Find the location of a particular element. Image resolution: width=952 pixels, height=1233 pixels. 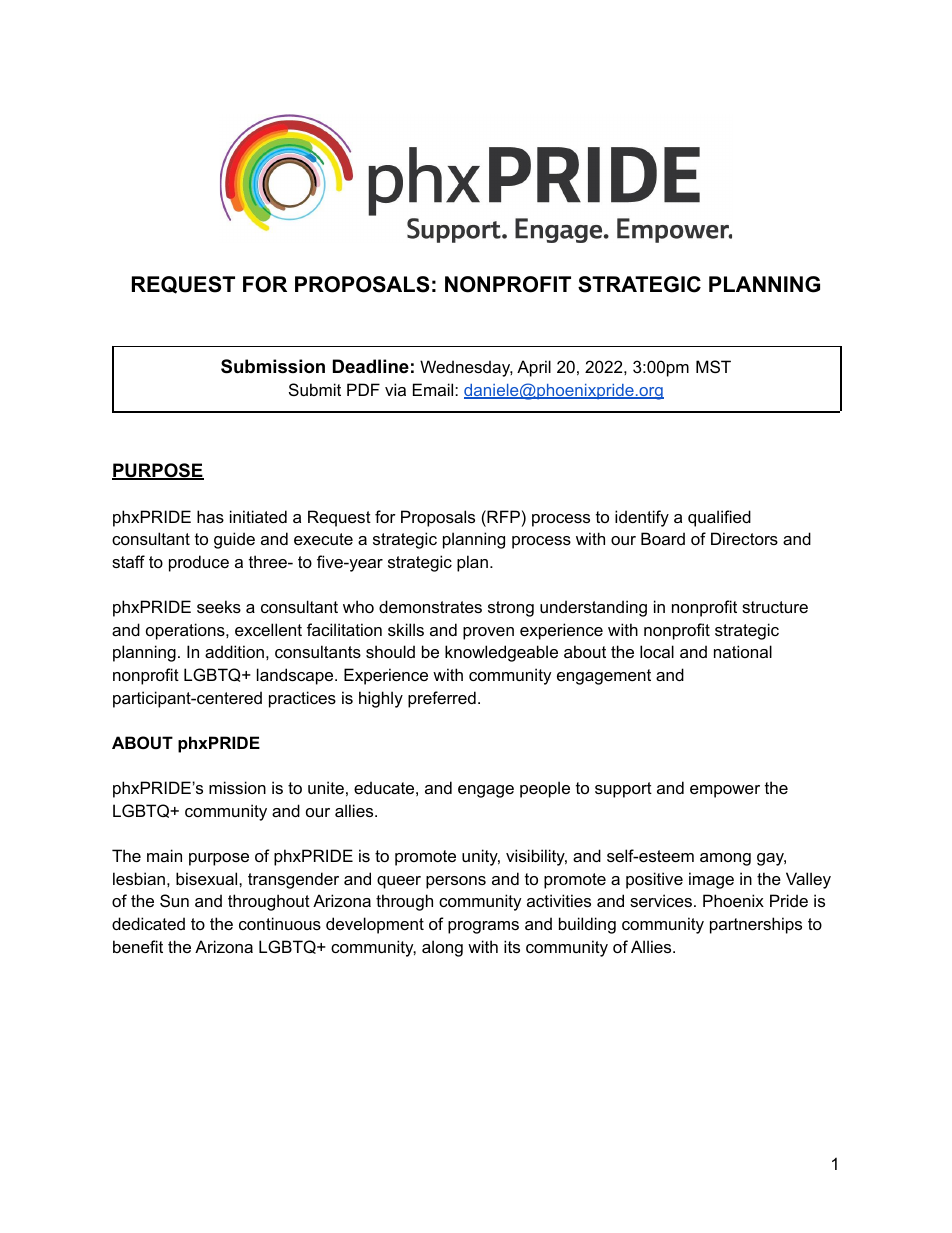

programs is located at coordinates (483, 927).
